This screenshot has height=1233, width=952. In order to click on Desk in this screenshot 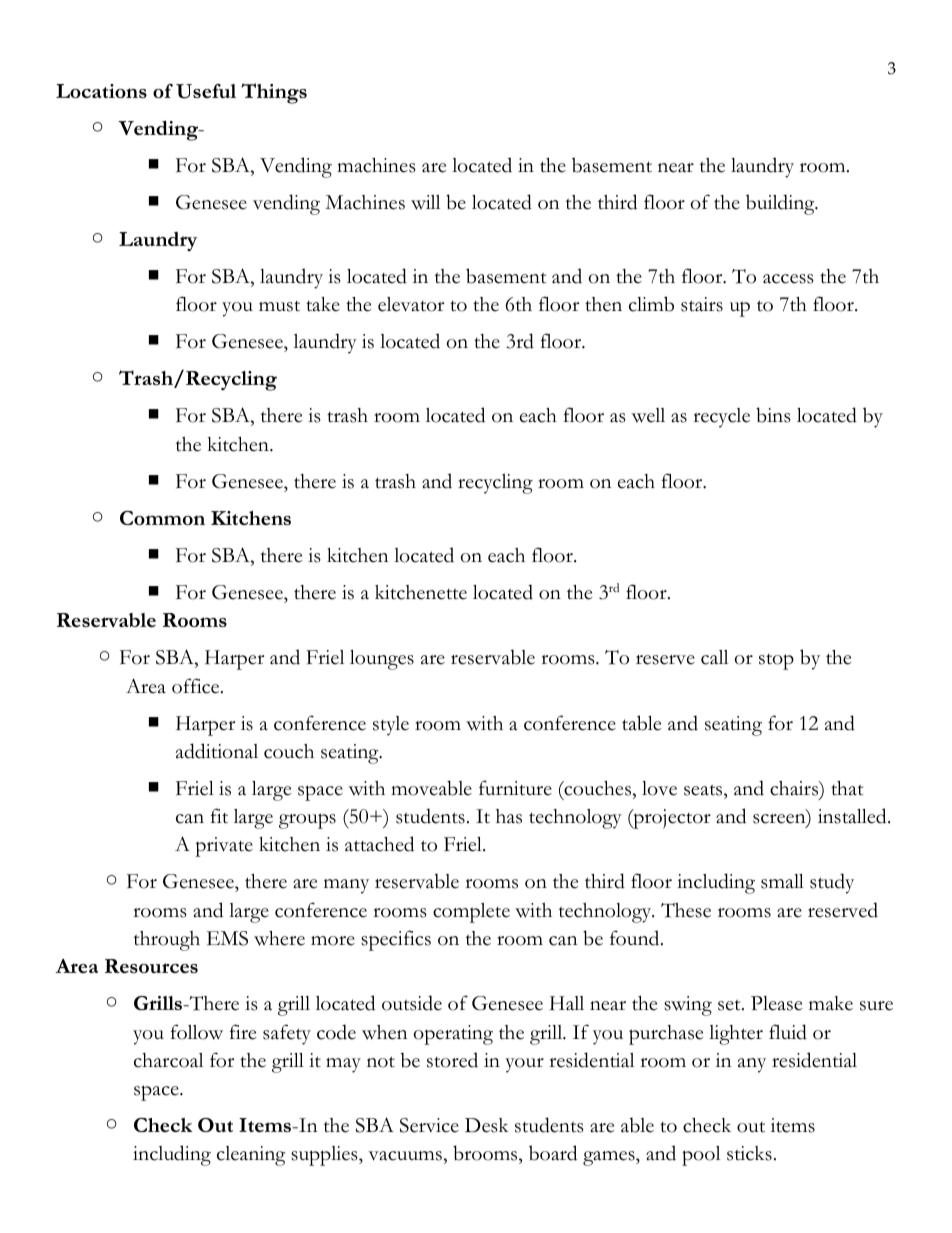, I will do `click(487, 1125)`.
